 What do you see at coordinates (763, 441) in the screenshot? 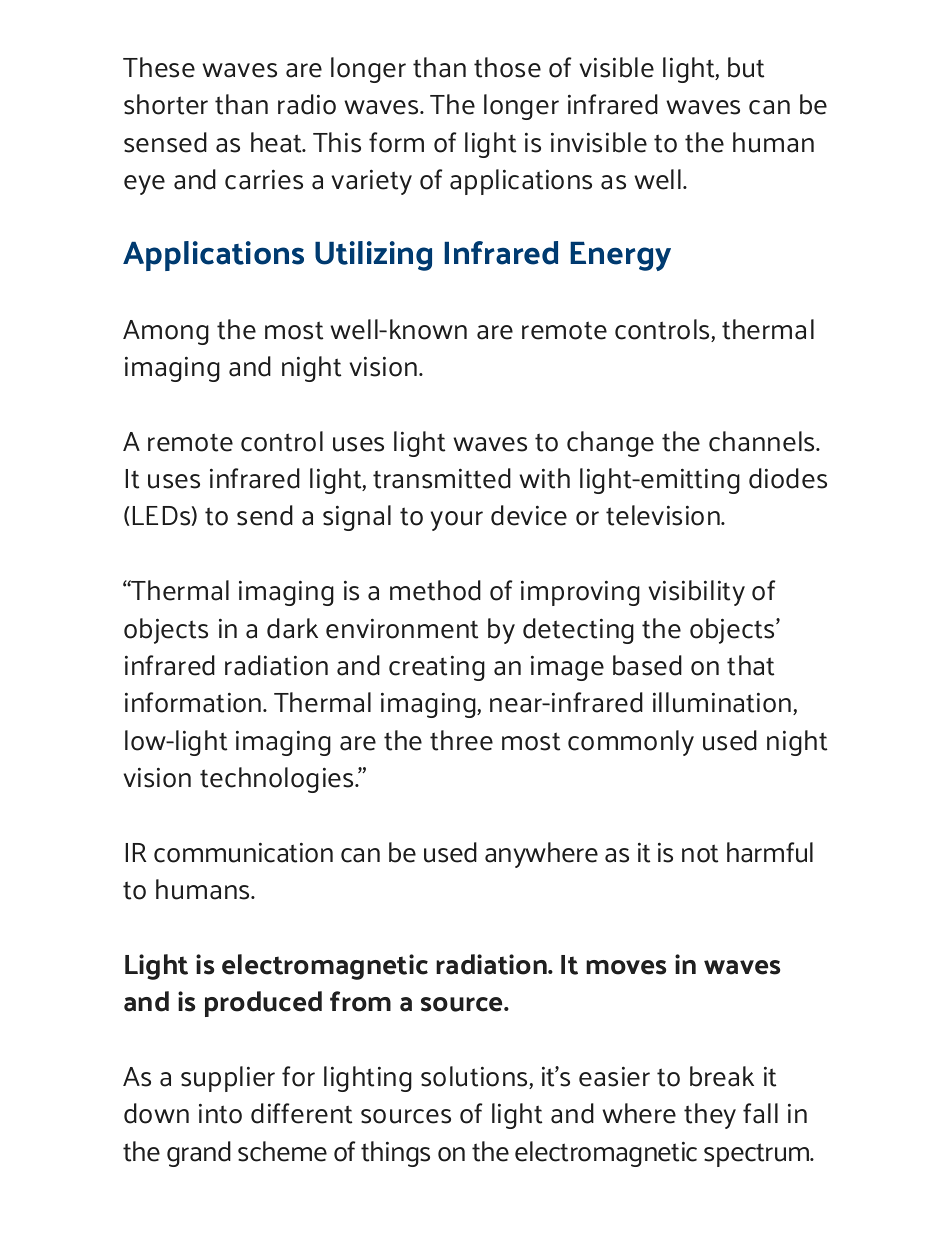
I see `channels` at bounding box center [763, 441].
